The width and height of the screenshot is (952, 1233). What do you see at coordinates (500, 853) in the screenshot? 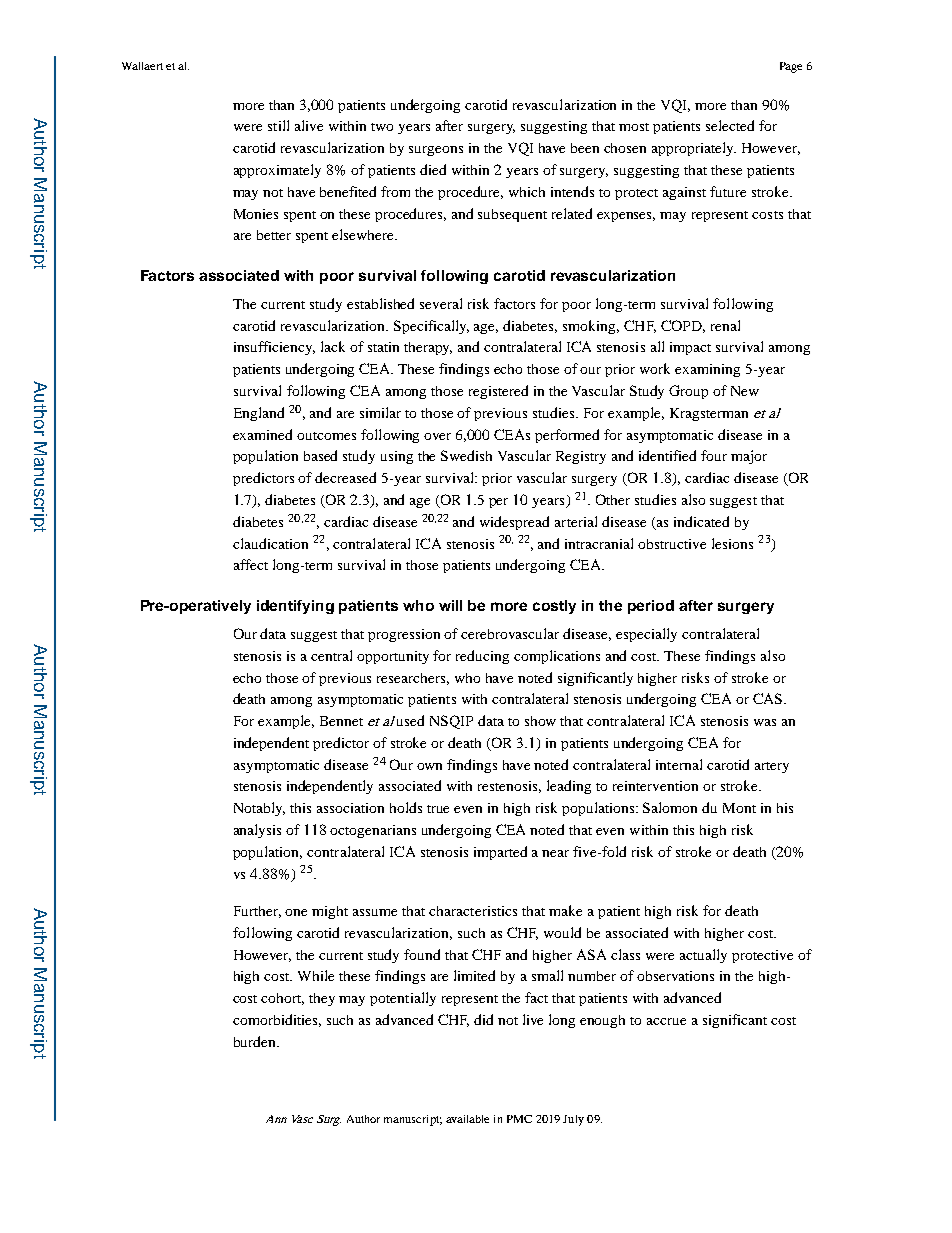
I see `imparted` at bounding box center [500, 853].
